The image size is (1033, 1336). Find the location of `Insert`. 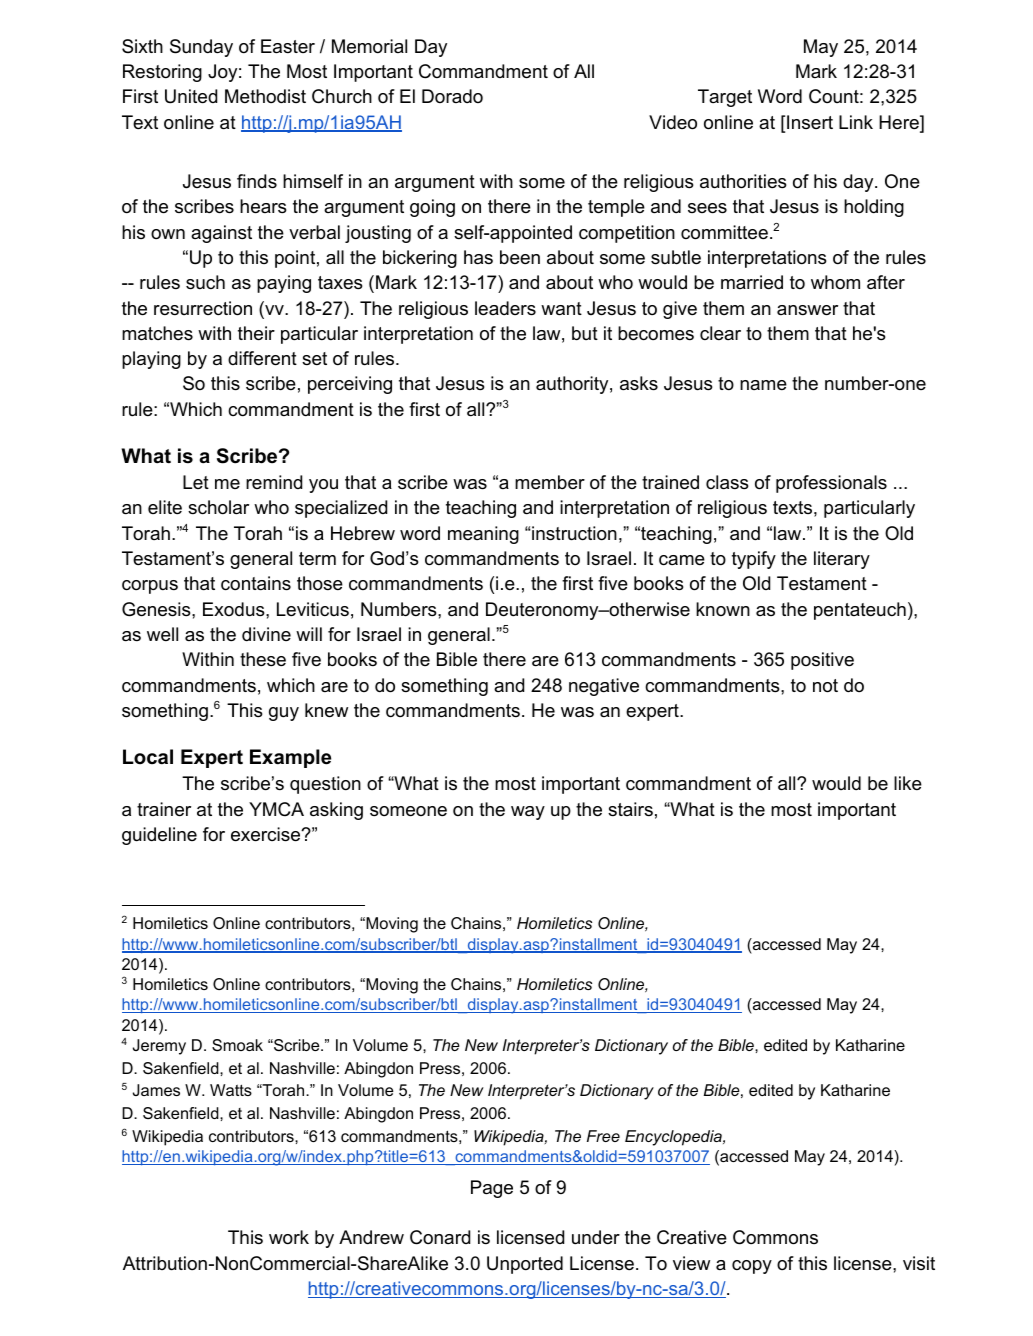

Insert is located at coordinates (810, 122).
